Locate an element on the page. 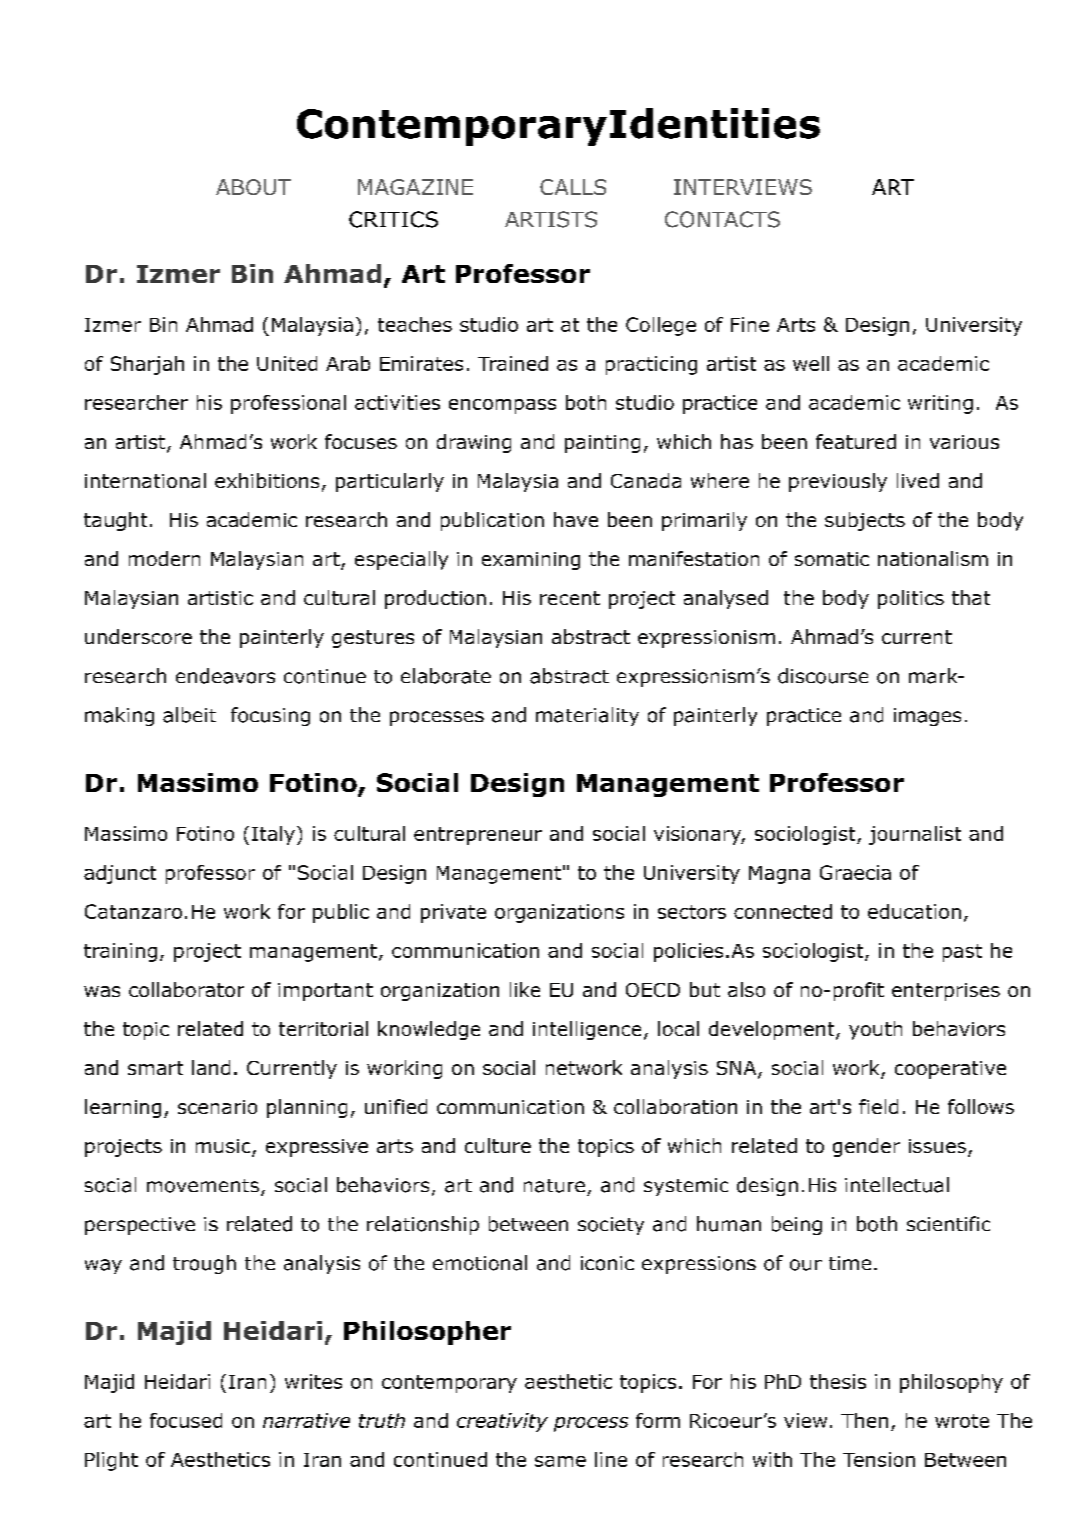 The width and height of the page is (1087, 1537). ABOUT is located at coordinates (253, 187).
